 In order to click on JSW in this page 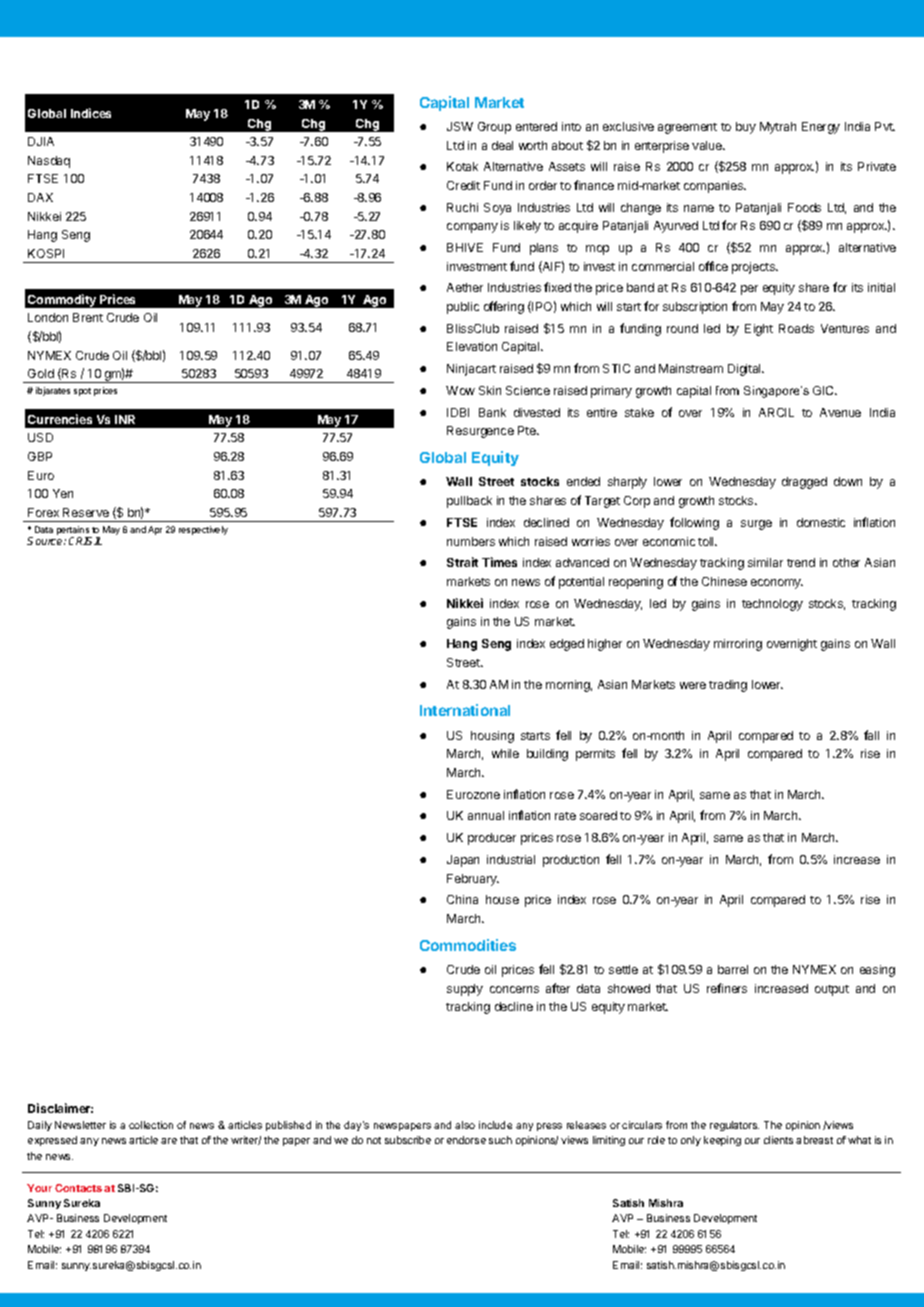, I will do `click(460, 126)`.
